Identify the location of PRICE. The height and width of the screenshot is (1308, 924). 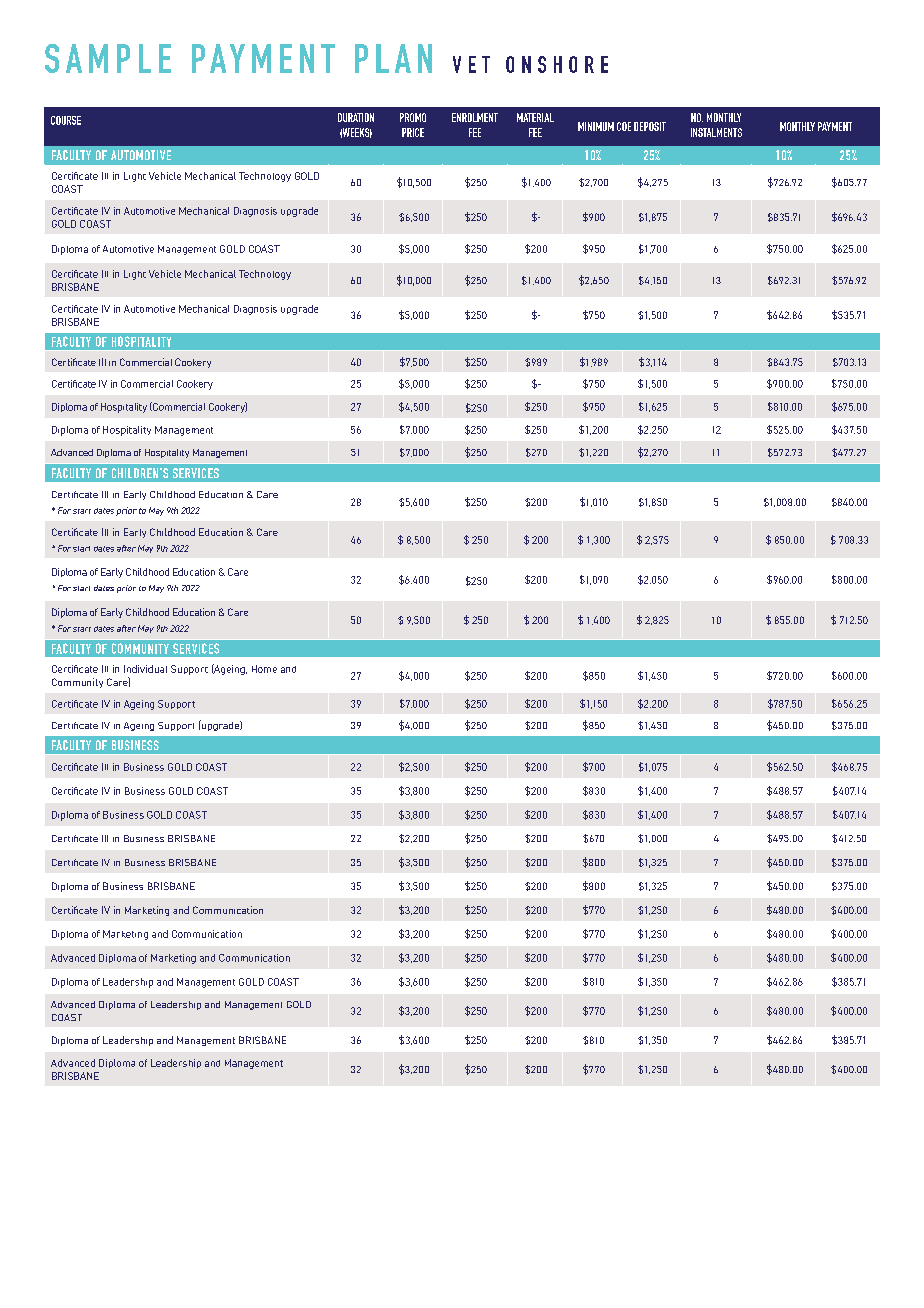
(413, 132).
